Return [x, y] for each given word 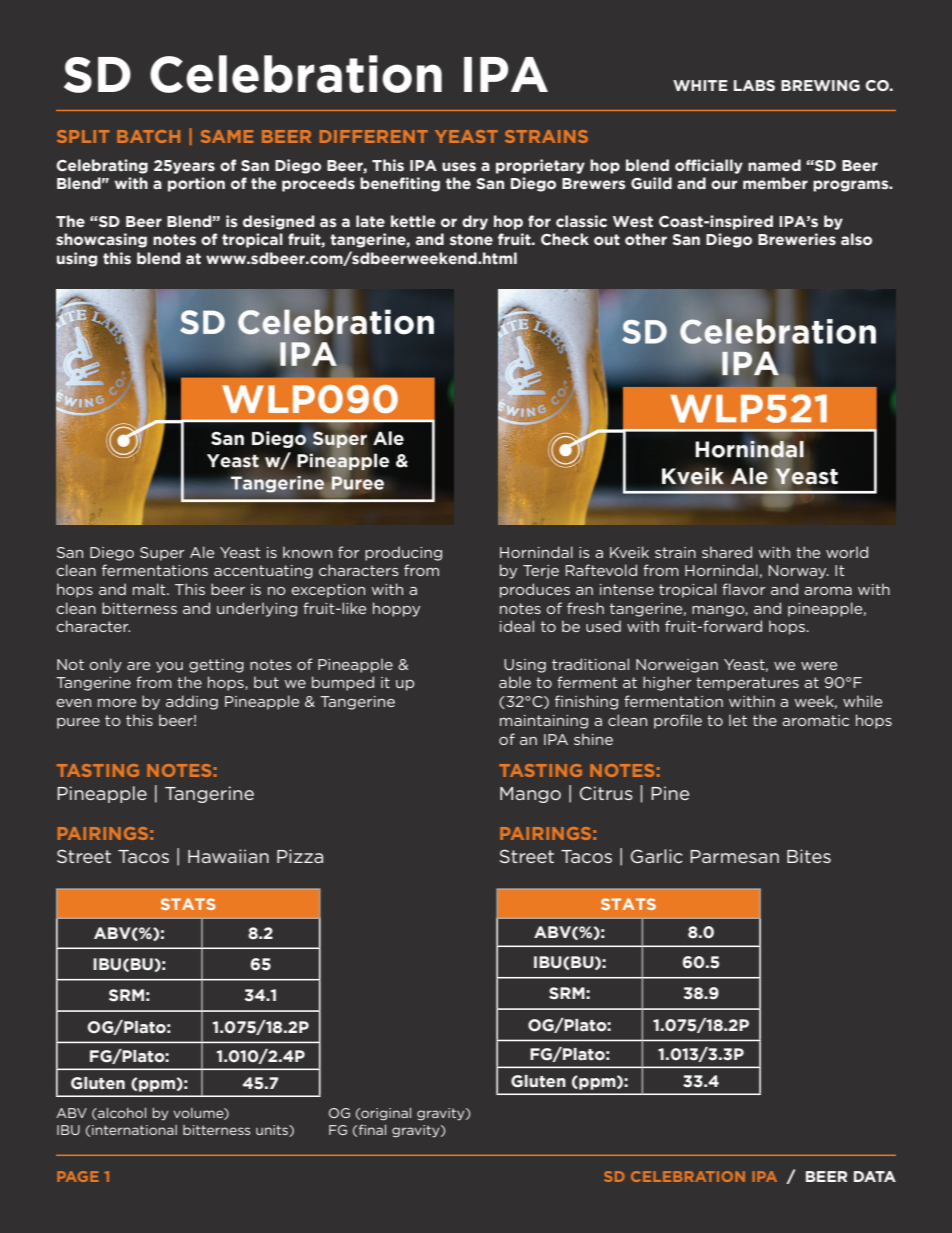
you [169, 667]
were [819, 666]
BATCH [148, 136]
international [134, 1130]
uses [459, 167]
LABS [754, 85]
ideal [517, 626]
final [372, 1129]
